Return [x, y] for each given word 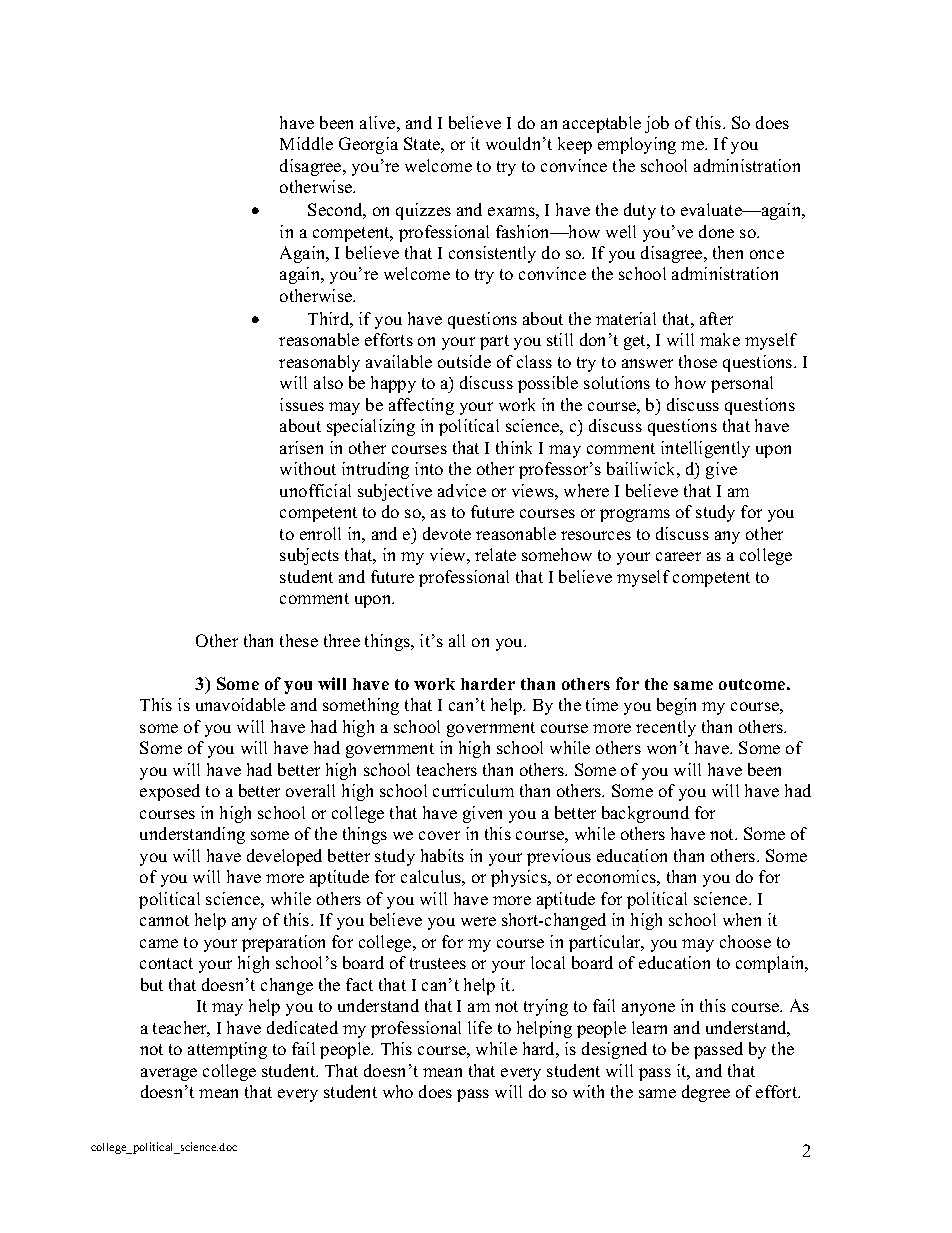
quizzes [423, 211]
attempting [227, 1050]
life [480, 1027]
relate [495, 554]
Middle [306, 143]
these [299, 640]
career [678, 556]
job [657, 124]
